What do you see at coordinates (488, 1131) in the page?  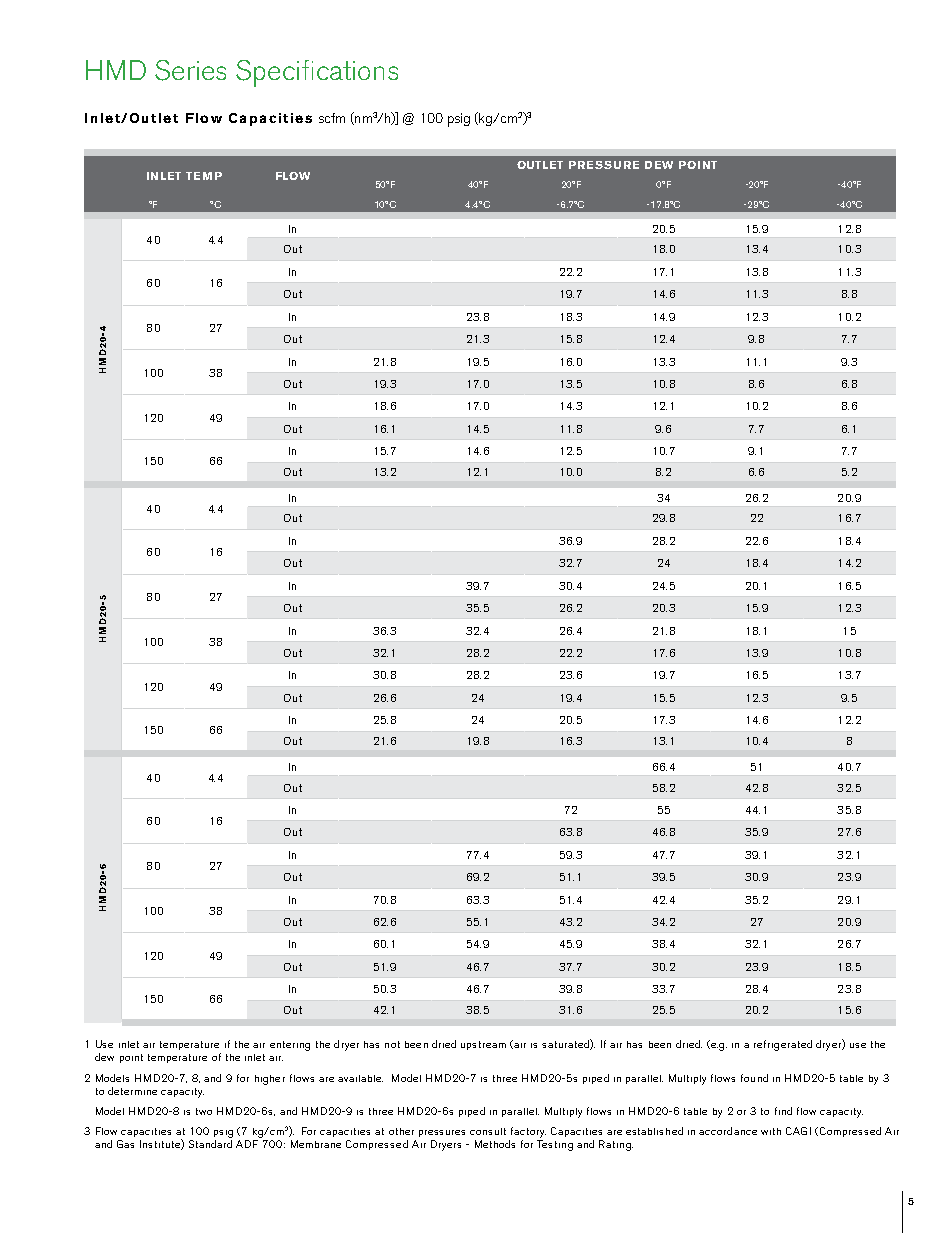 I see `consult` at bounding box center [488, 1131].
